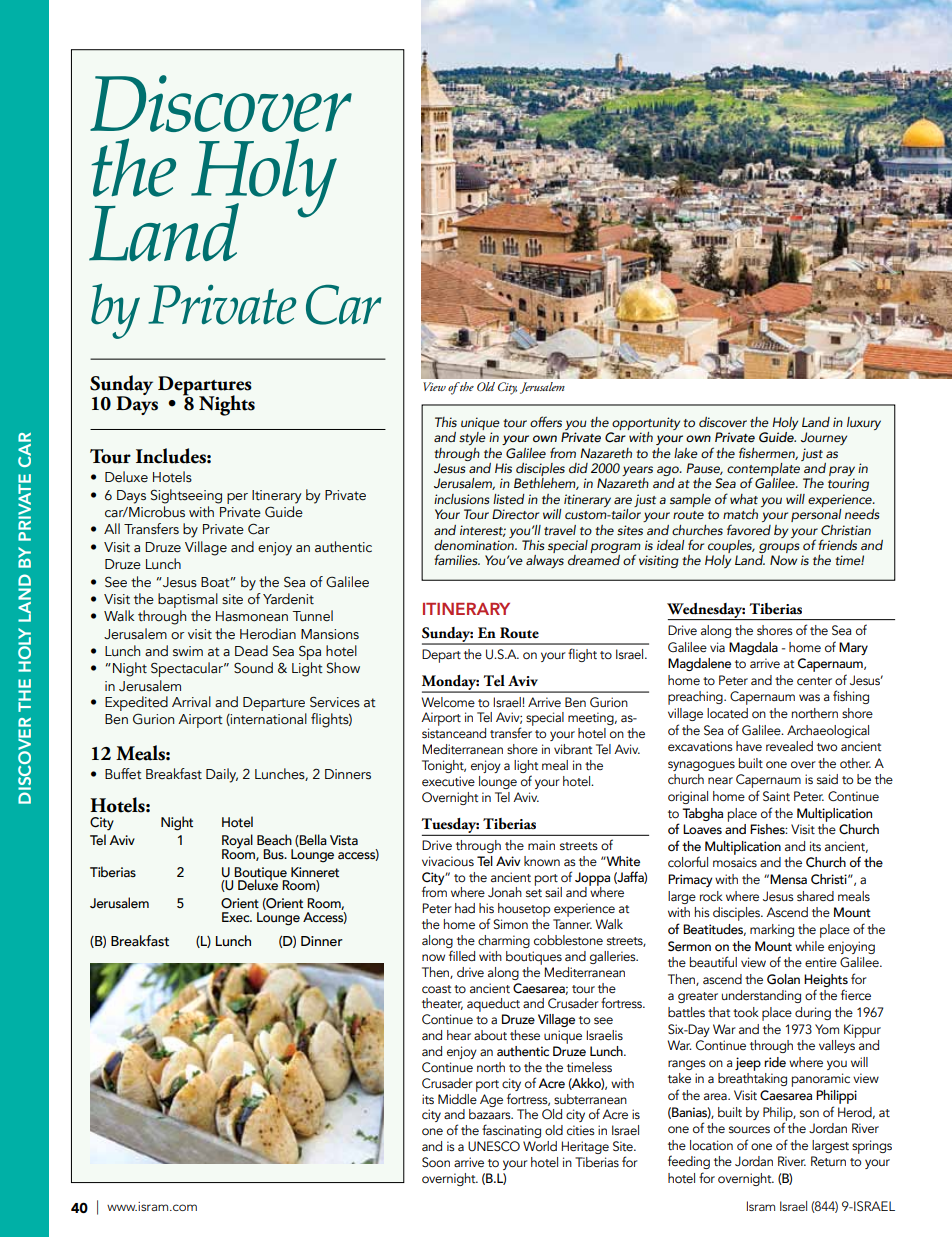 The image size is (952, 1237). I want to click on Saint, so click(776, 796).
